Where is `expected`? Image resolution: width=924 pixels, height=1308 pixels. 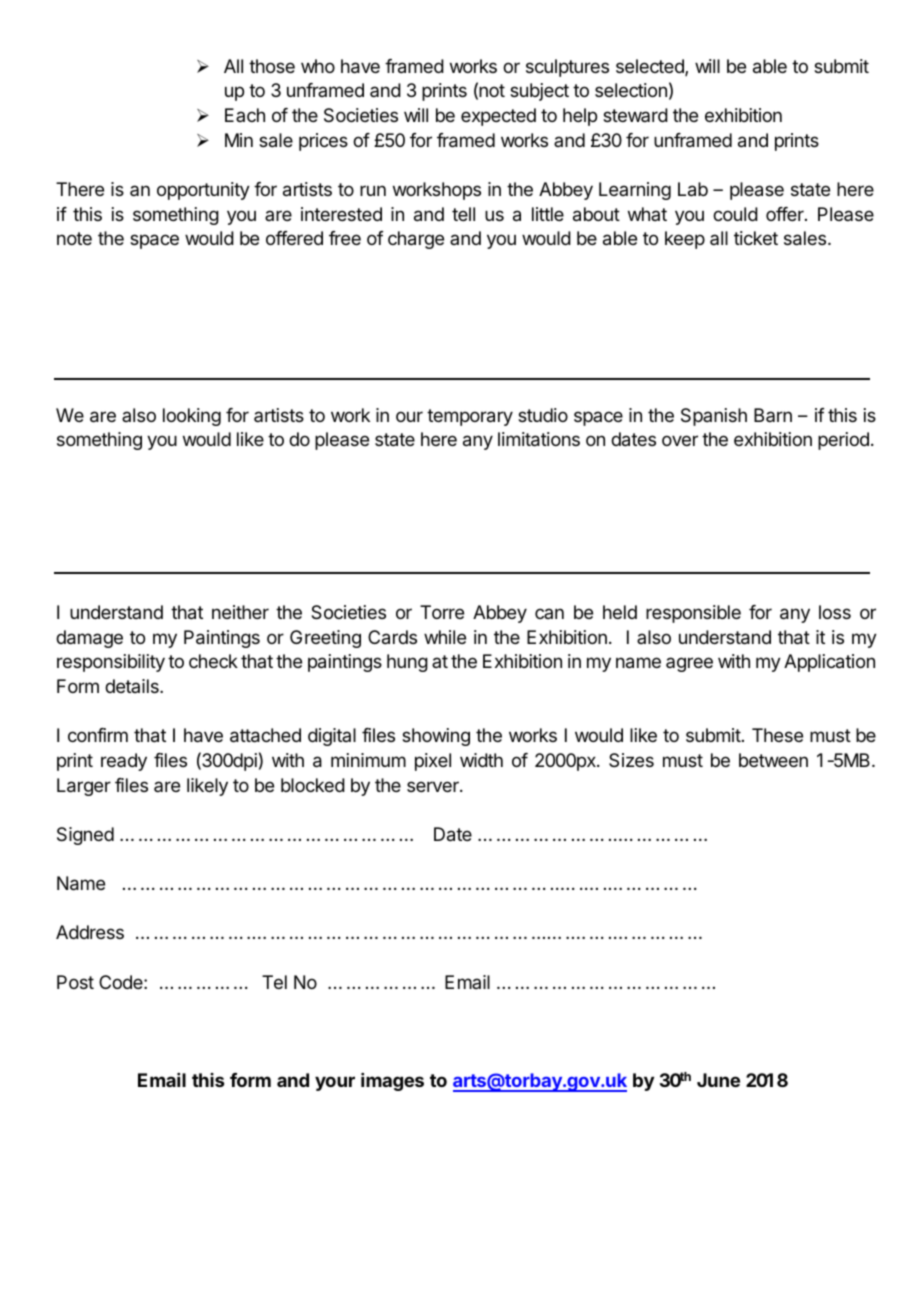 expected is located at coordinates (498, 117).
